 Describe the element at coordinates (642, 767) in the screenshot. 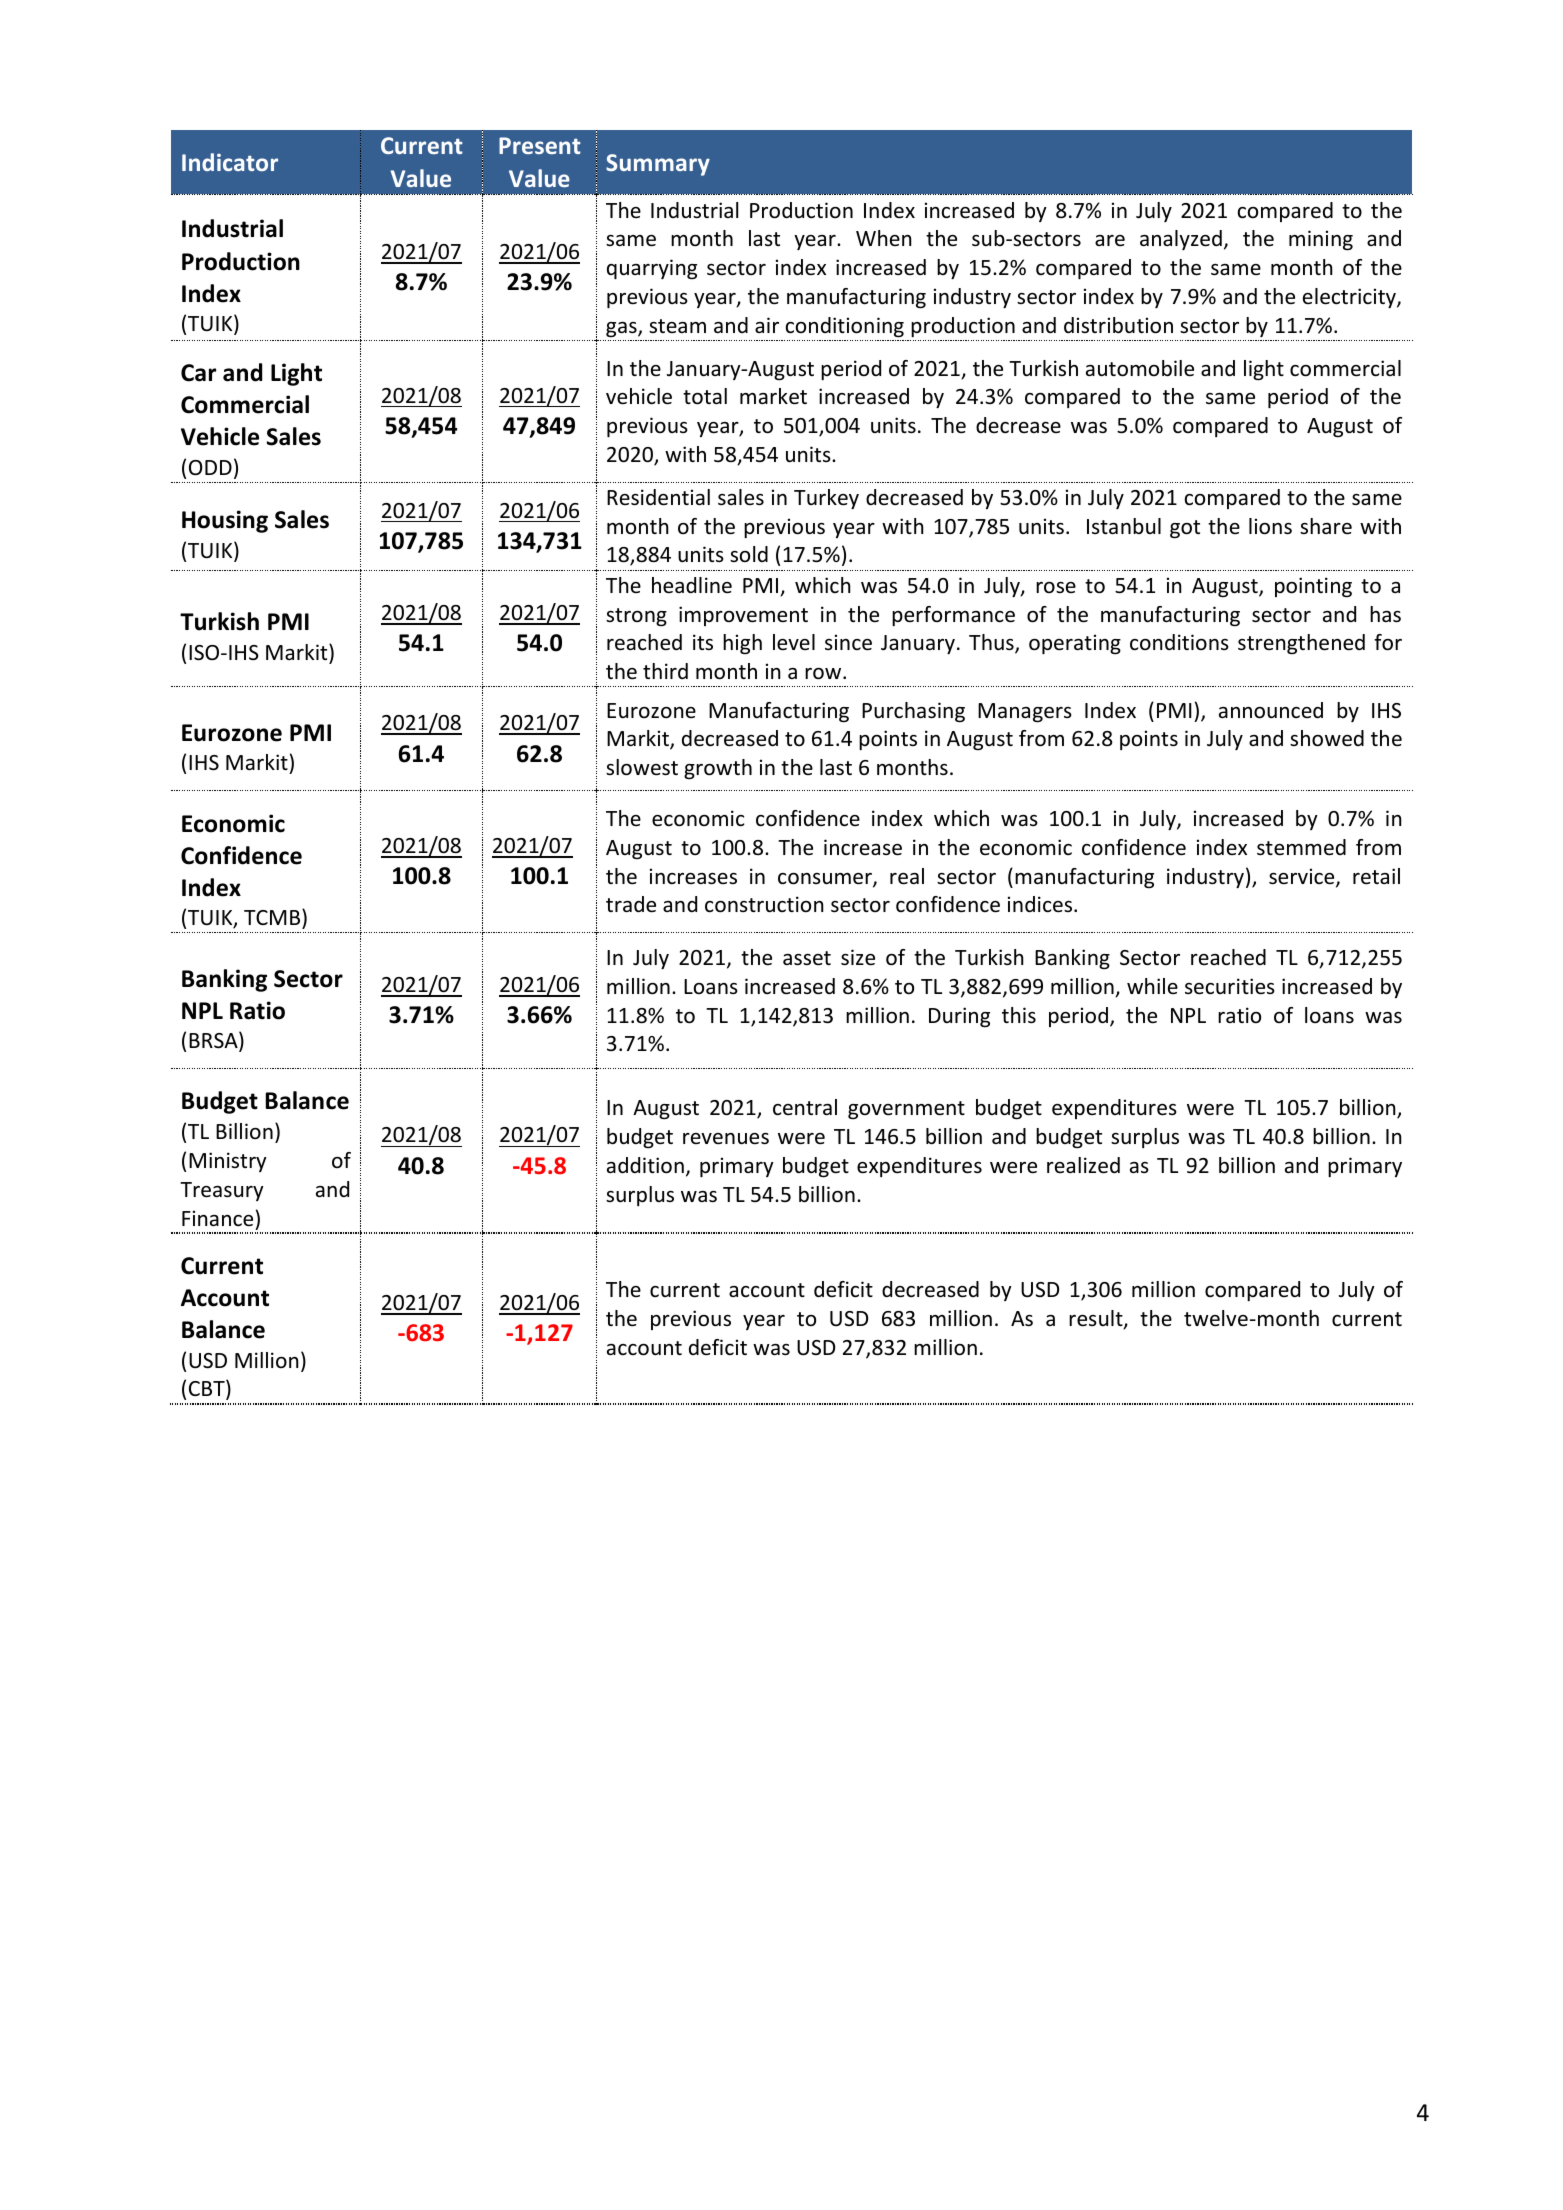

I see `slowest` at that location.
